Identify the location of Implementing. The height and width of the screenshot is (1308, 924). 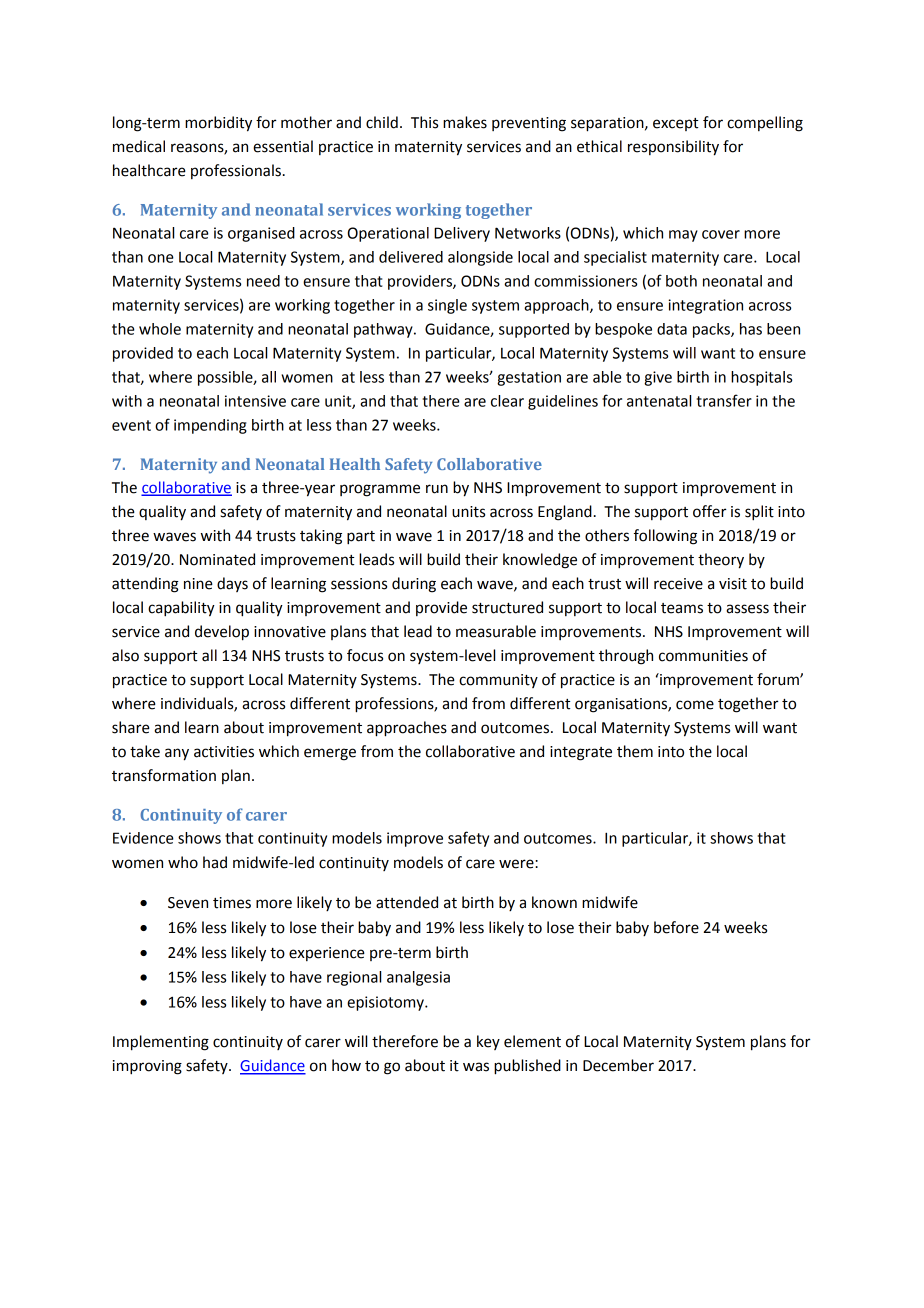
(161, 1043).
